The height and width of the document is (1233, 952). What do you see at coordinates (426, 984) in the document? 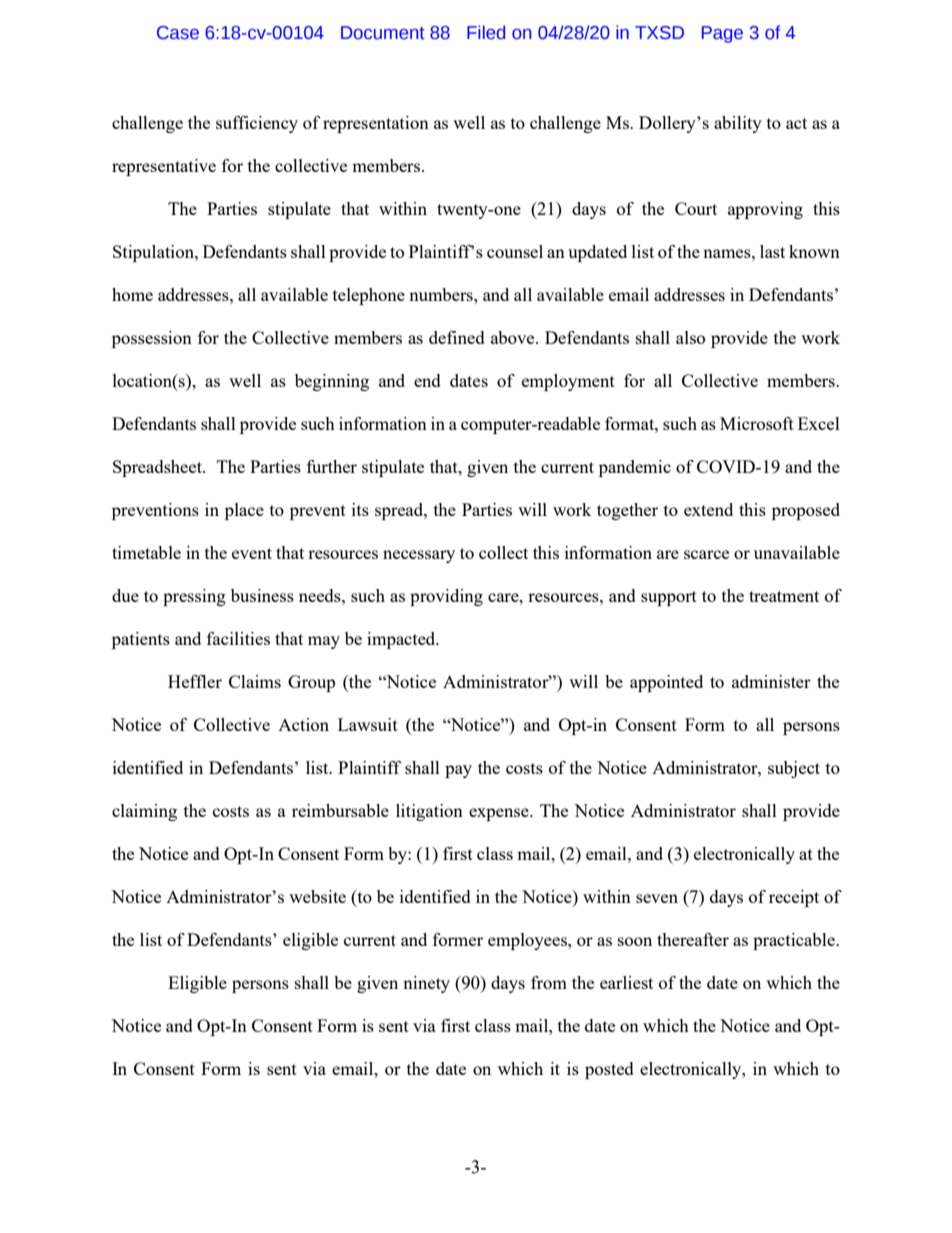
I see `ninety` at bounding box center [426, 984].
